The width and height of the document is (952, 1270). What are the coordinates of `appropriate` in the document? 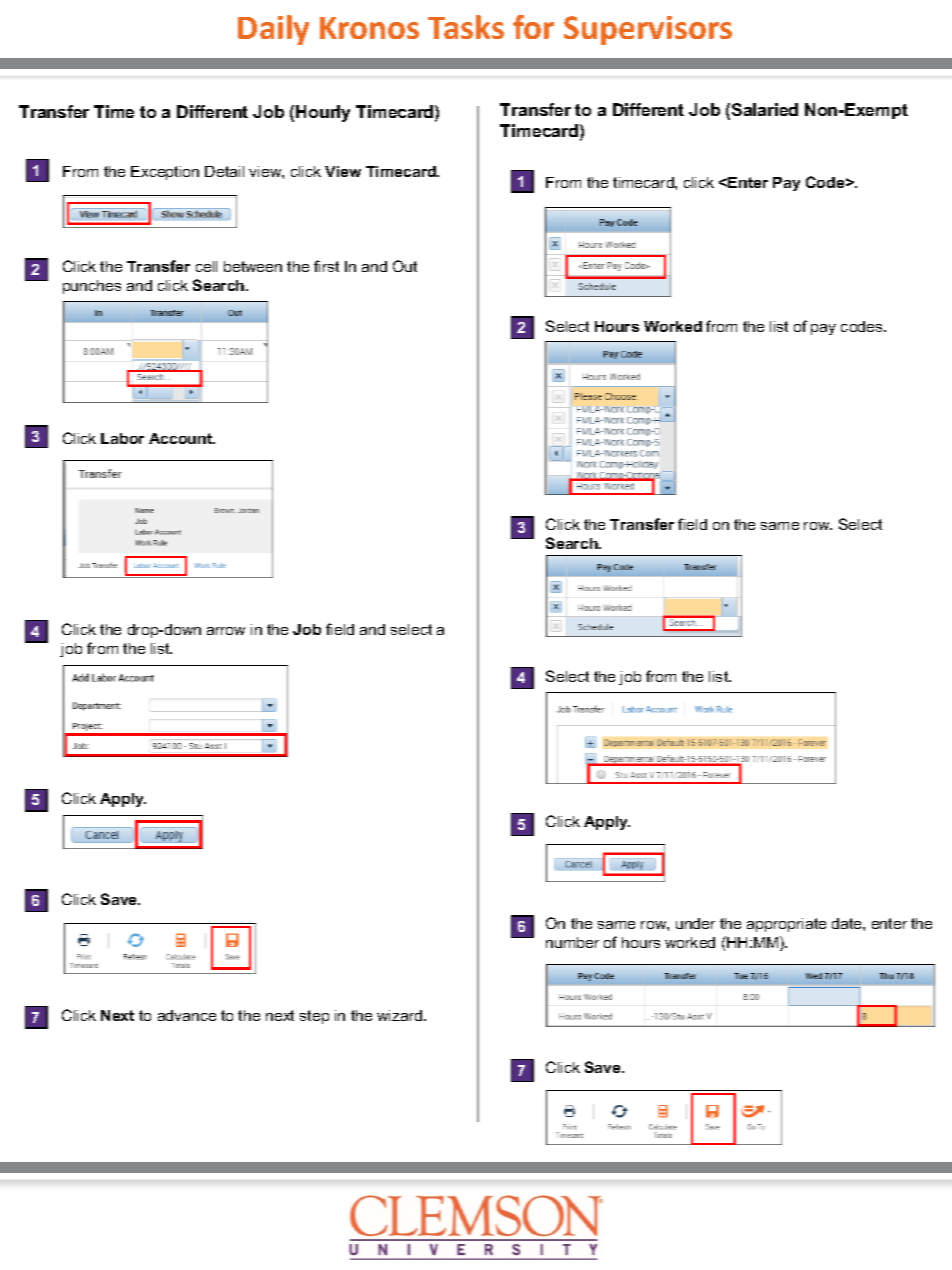 It's located at (786, 925).
